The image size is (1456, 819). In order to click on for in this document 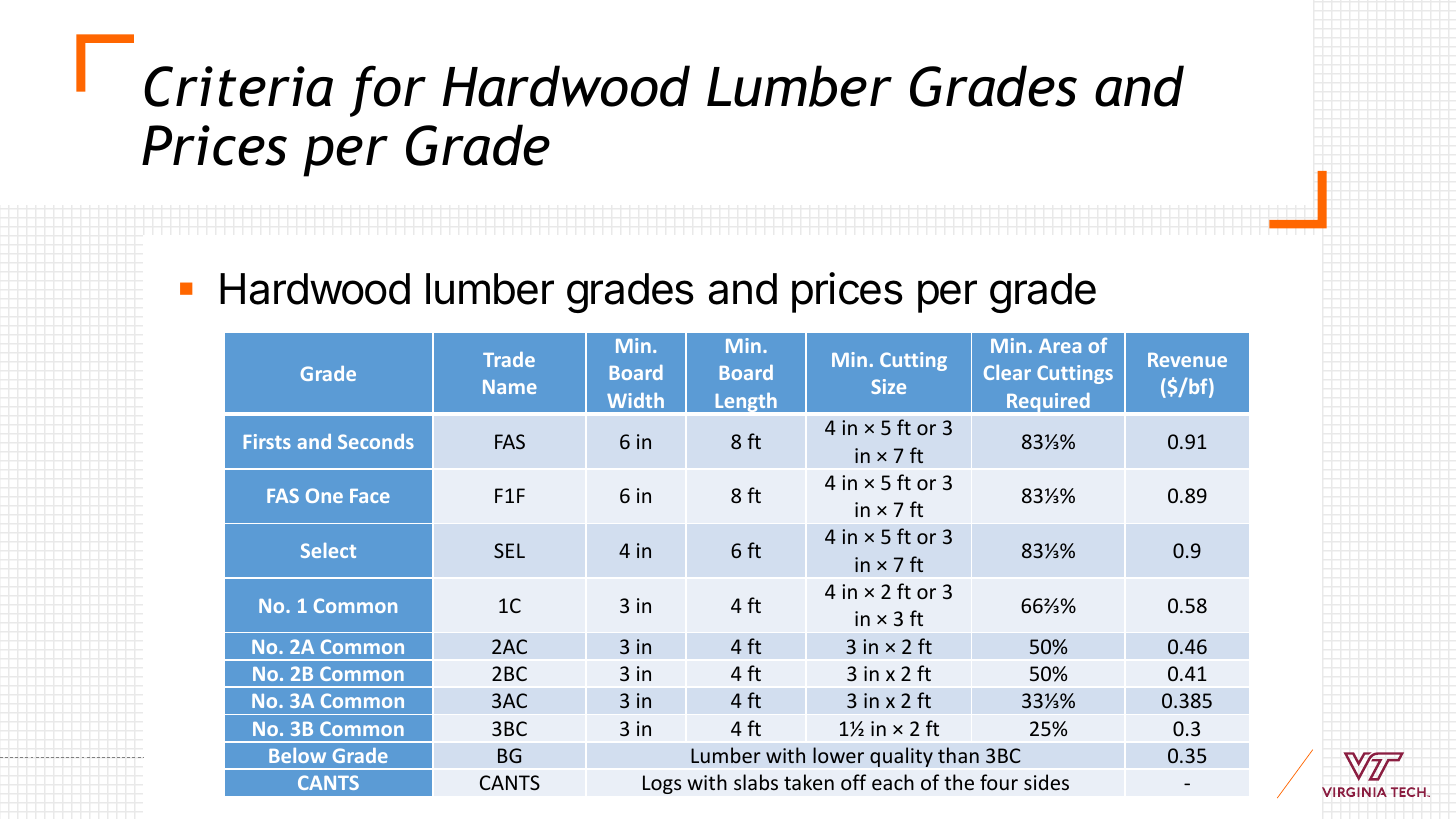, I will do `click(388, 91)`.
